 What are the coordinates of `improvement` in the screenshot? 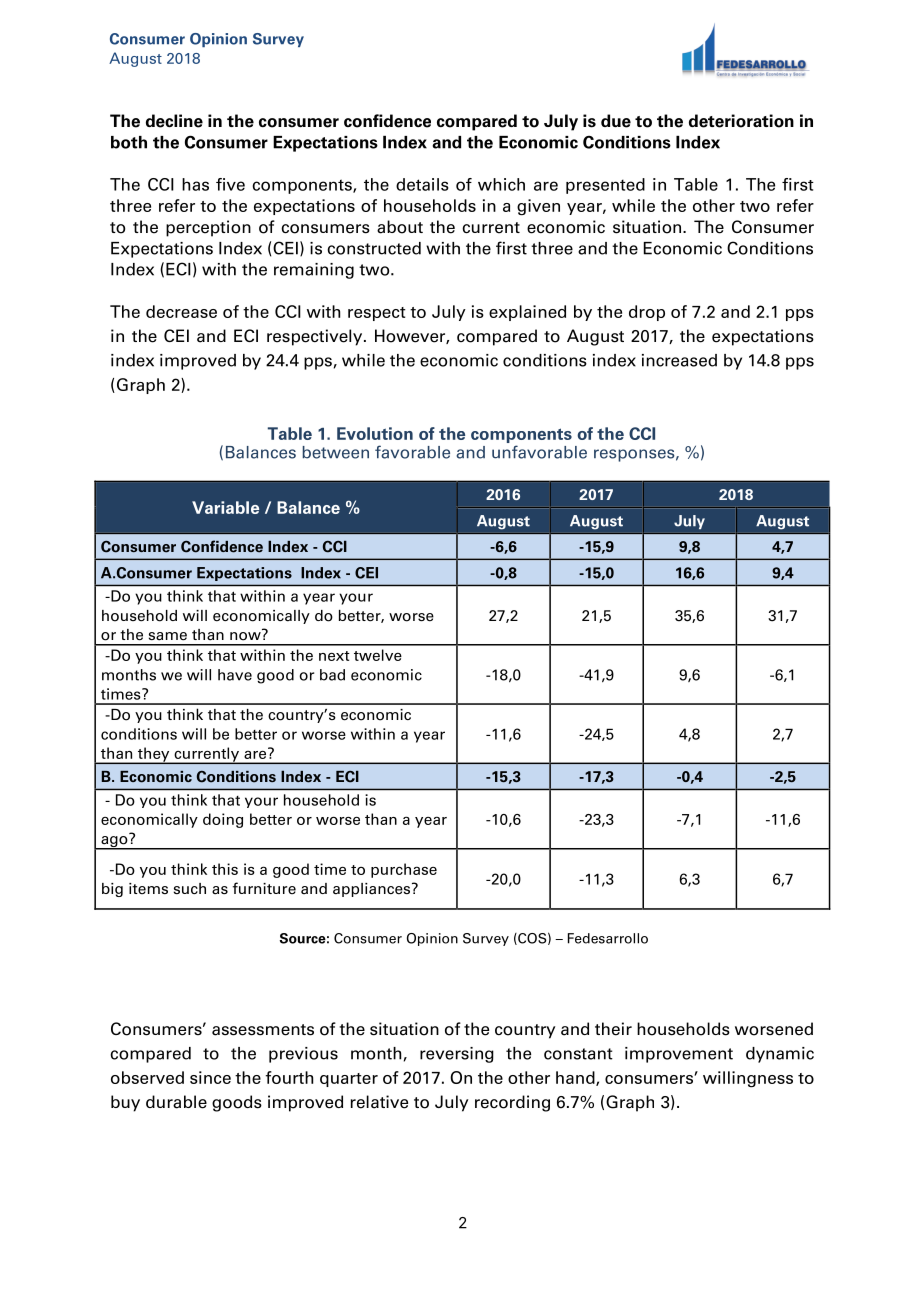 It's located at (679, 1055).
